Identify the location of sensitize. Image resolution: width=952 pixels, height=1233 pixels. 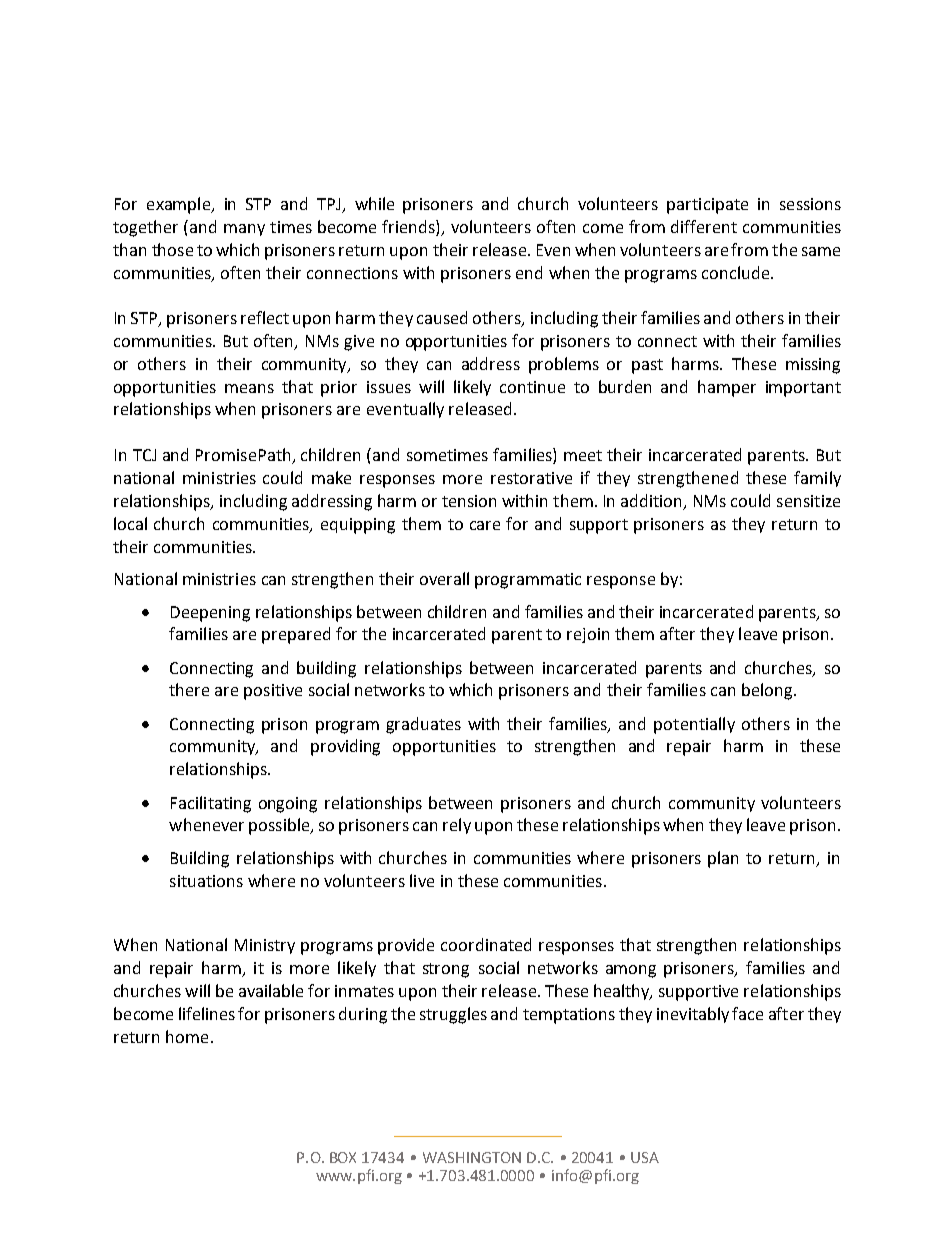
(808, 501).
